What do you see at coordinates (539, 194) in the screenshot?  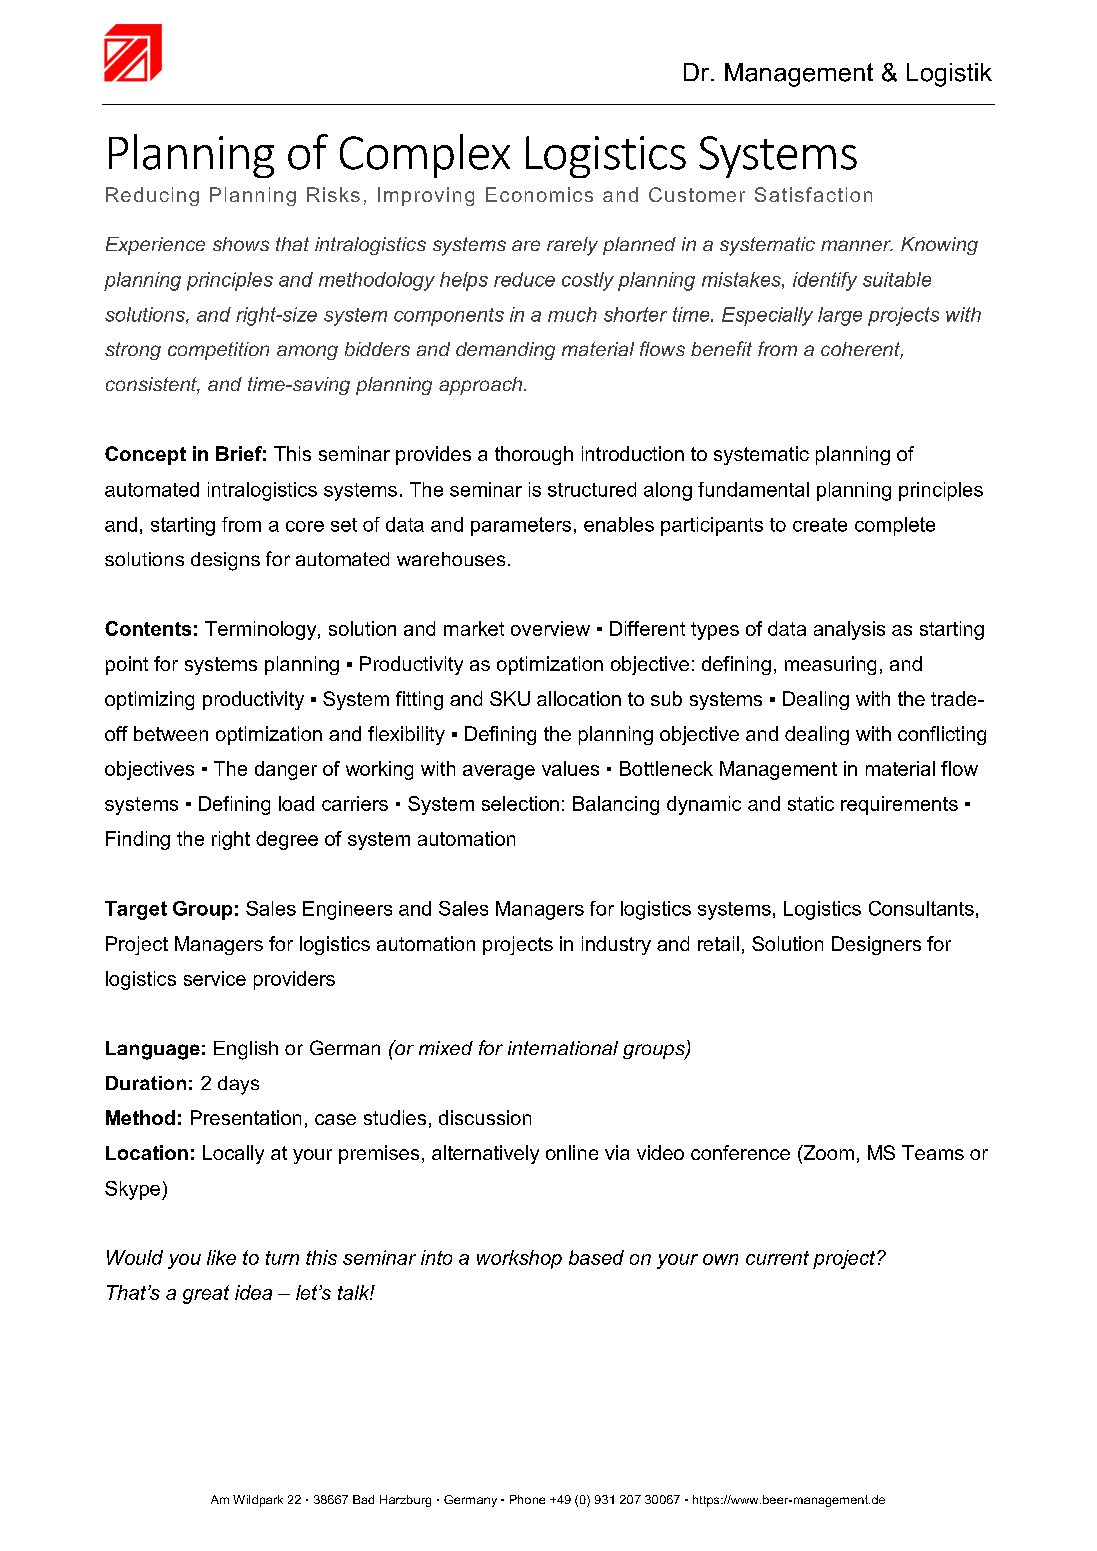 I see `Economics` at bounding box center [539, 194].
